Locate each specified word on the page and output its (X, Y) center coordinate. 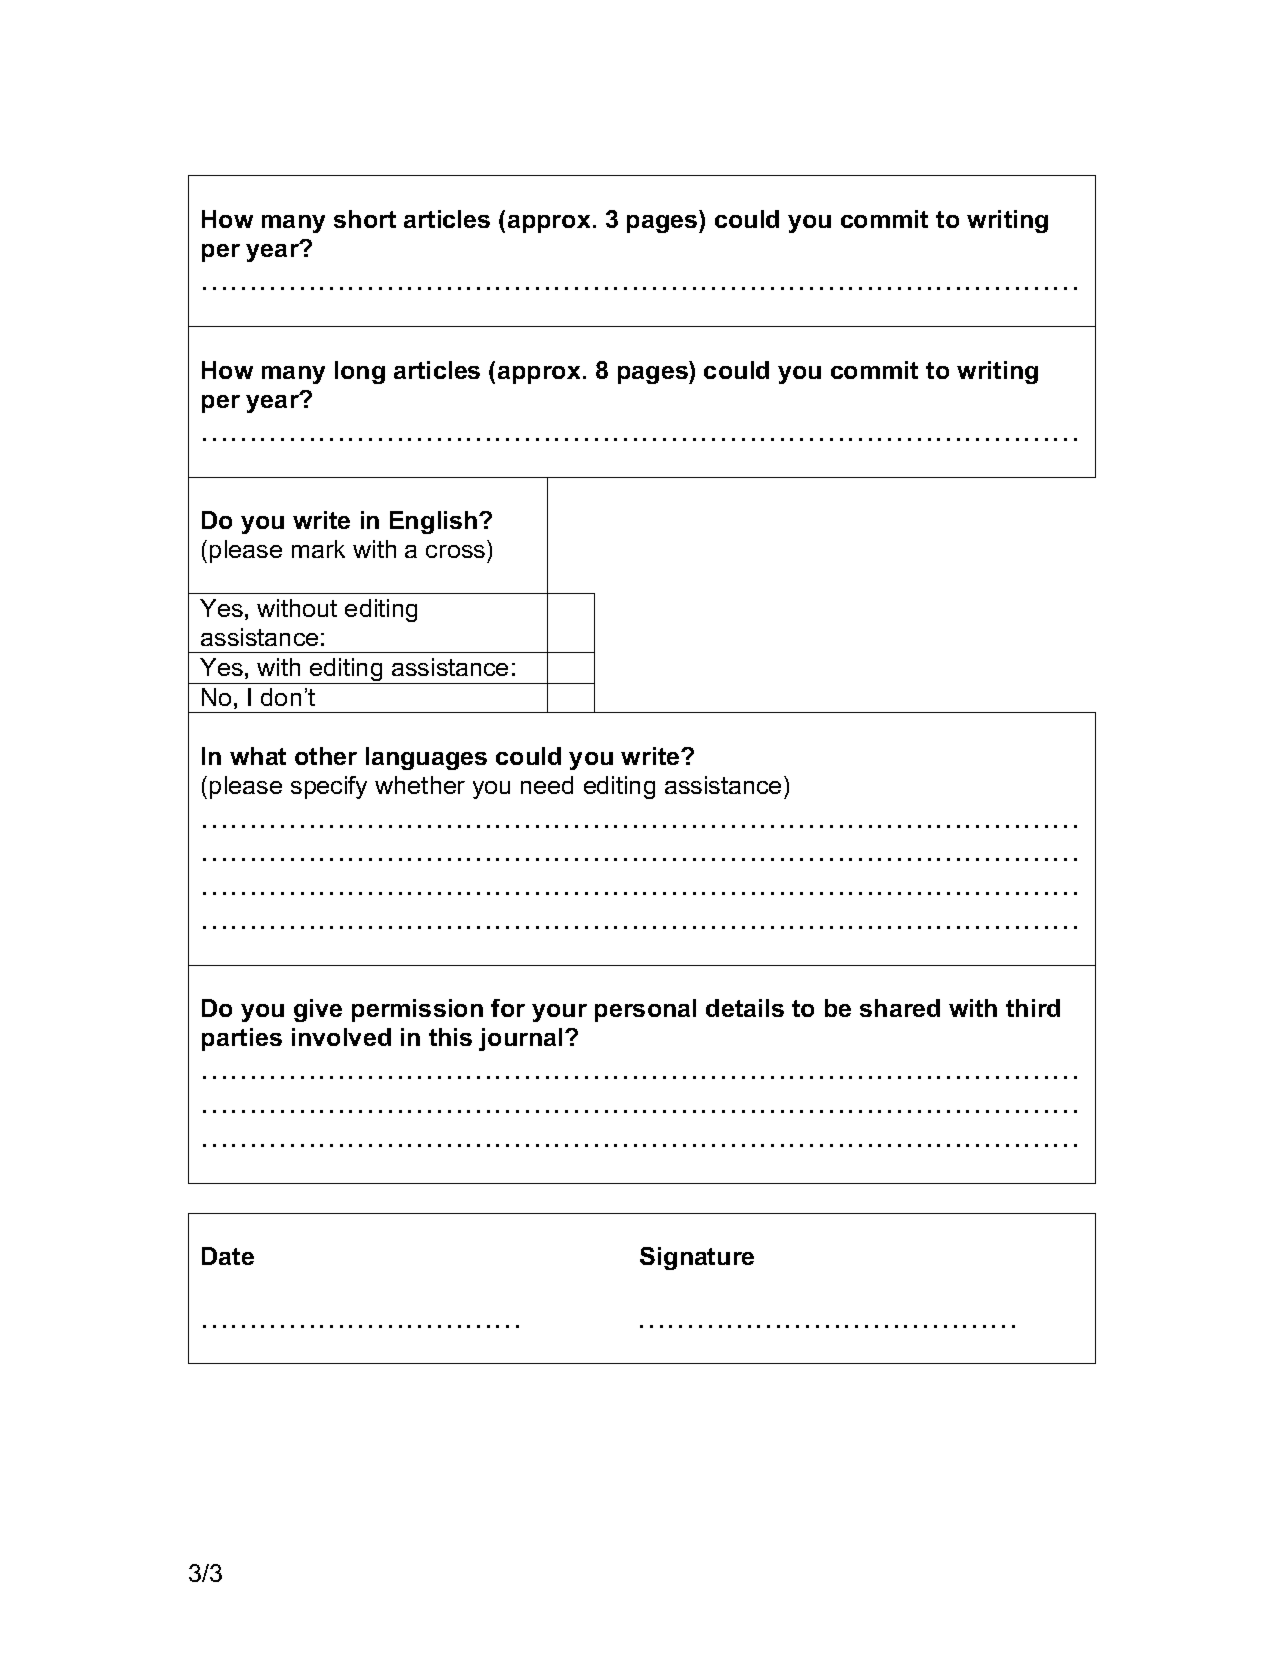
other (326, 756)
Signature (697, 1258)
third (1033, 1008)
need (547, 785)
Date (228, 1256)
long (360, 372)
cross (455, 551)
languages (426, 758)
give (318, 1010)
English (435, 522)
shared (900, 1008)
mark (318, 549)
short (365, 219)
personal (645, 1010)
